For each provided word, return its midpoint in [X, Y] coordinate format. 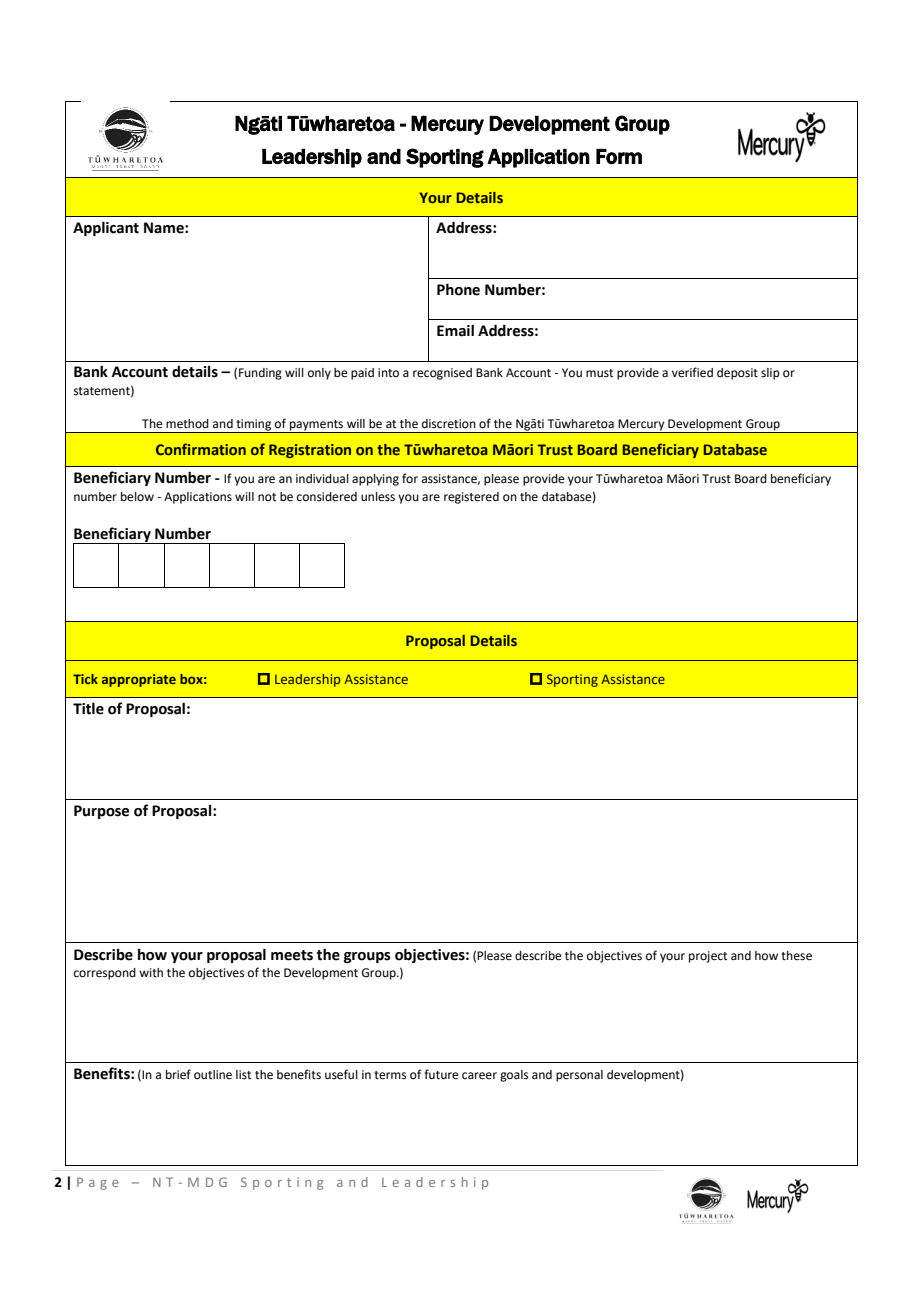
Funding [260, 374]
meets [292, 955]
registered [471, 498]
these [796, 956]
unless [378, 497]
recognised [442, 374]
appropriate [139, 680]
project [708, 957]
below [137, 497]
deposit [737, 374]
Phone [458, 289]
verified [692, 372]
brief [178, 1074]
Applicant [106, 228]
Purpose [101, 812]
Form [619, 156]
